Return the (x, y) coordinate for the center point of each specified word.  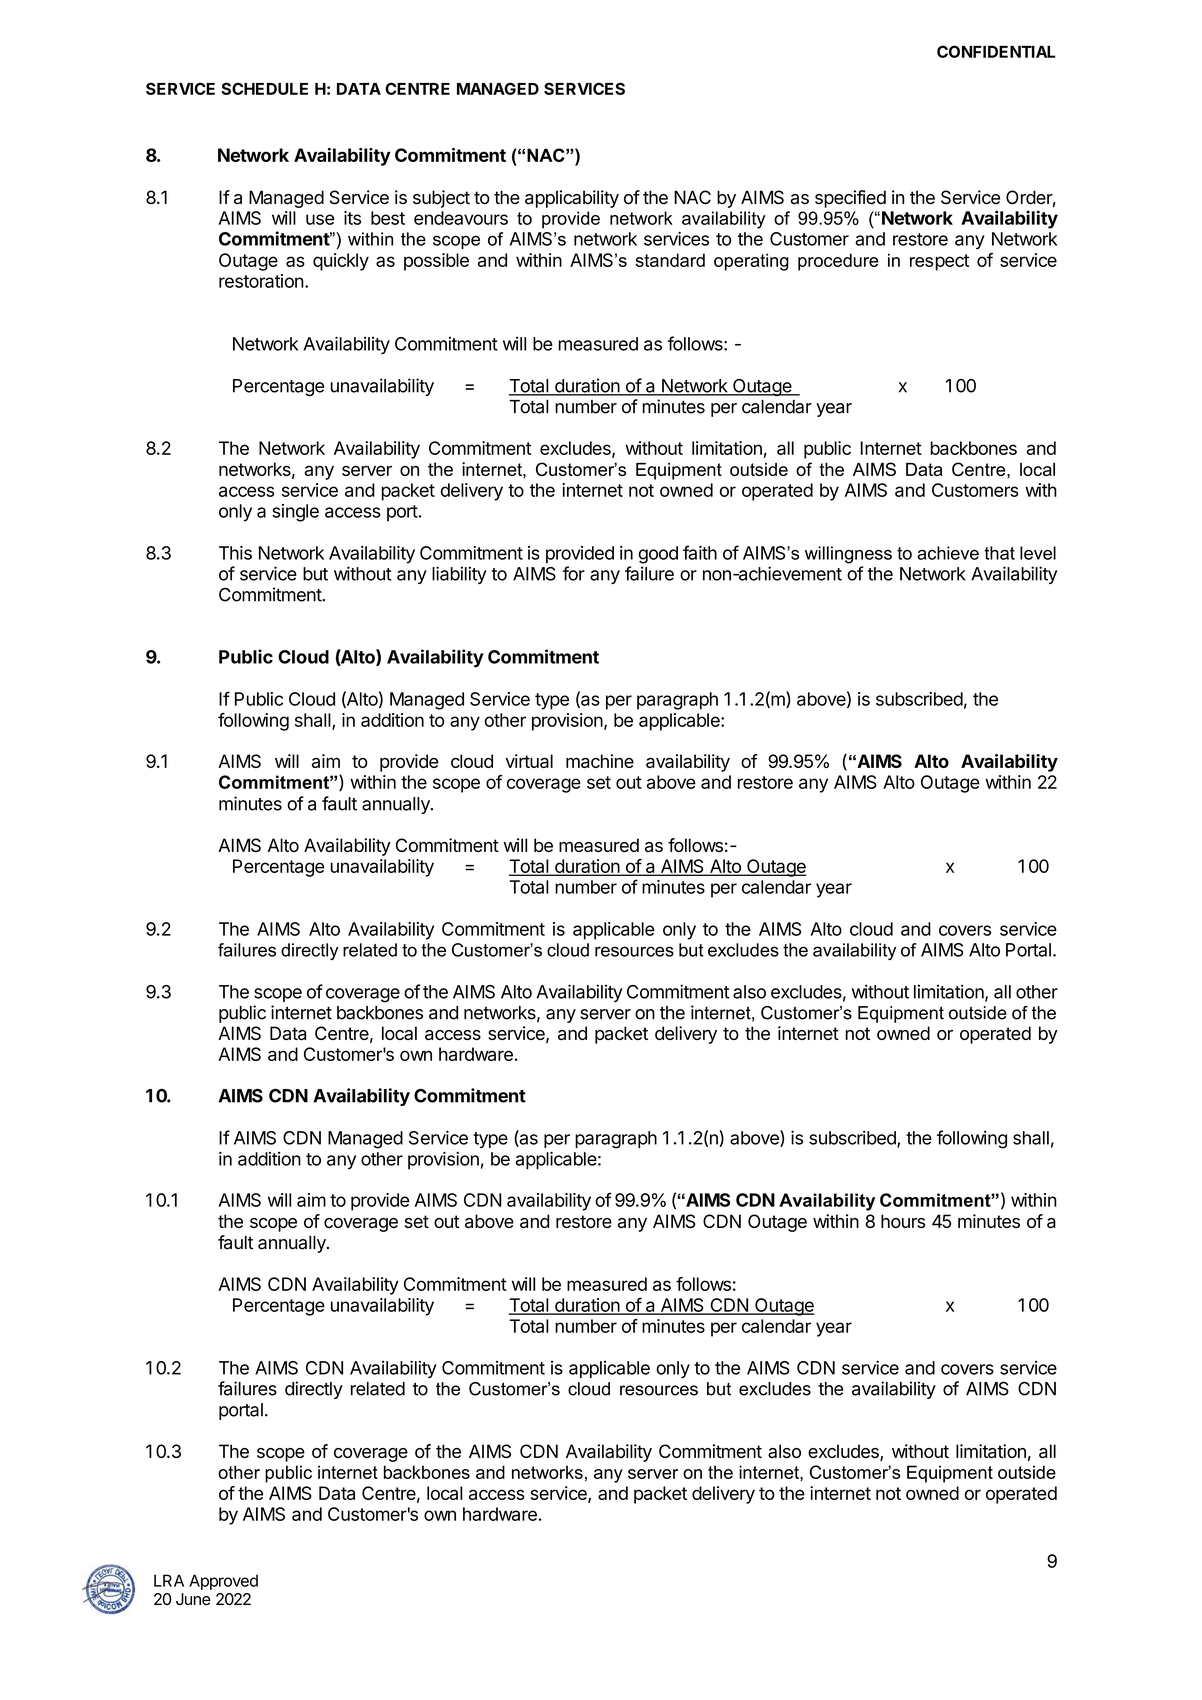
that (999, 553)
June (193, 1599)
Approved (223, 1582)
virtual (529, 761)
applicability (572, 199)
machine (600, 761)
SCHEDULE (264, 88)
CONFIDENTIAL (996, 51)
